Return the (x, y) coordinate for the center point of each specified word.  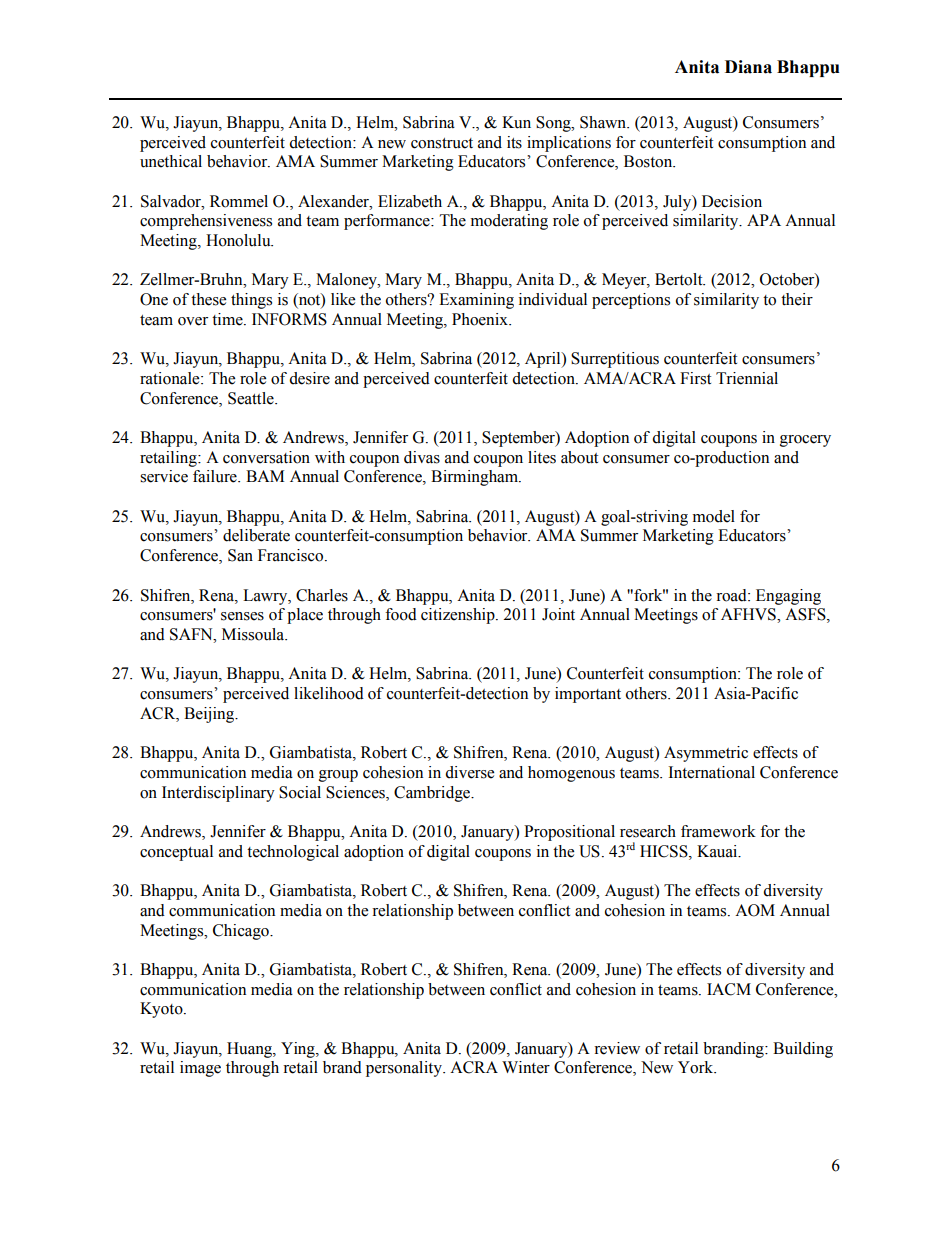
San (240, 555)
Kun (516, 122)
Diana (748, 67)
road (732, 595)
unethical (171, 161)
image (200, 1069)
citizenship (459, 616)
